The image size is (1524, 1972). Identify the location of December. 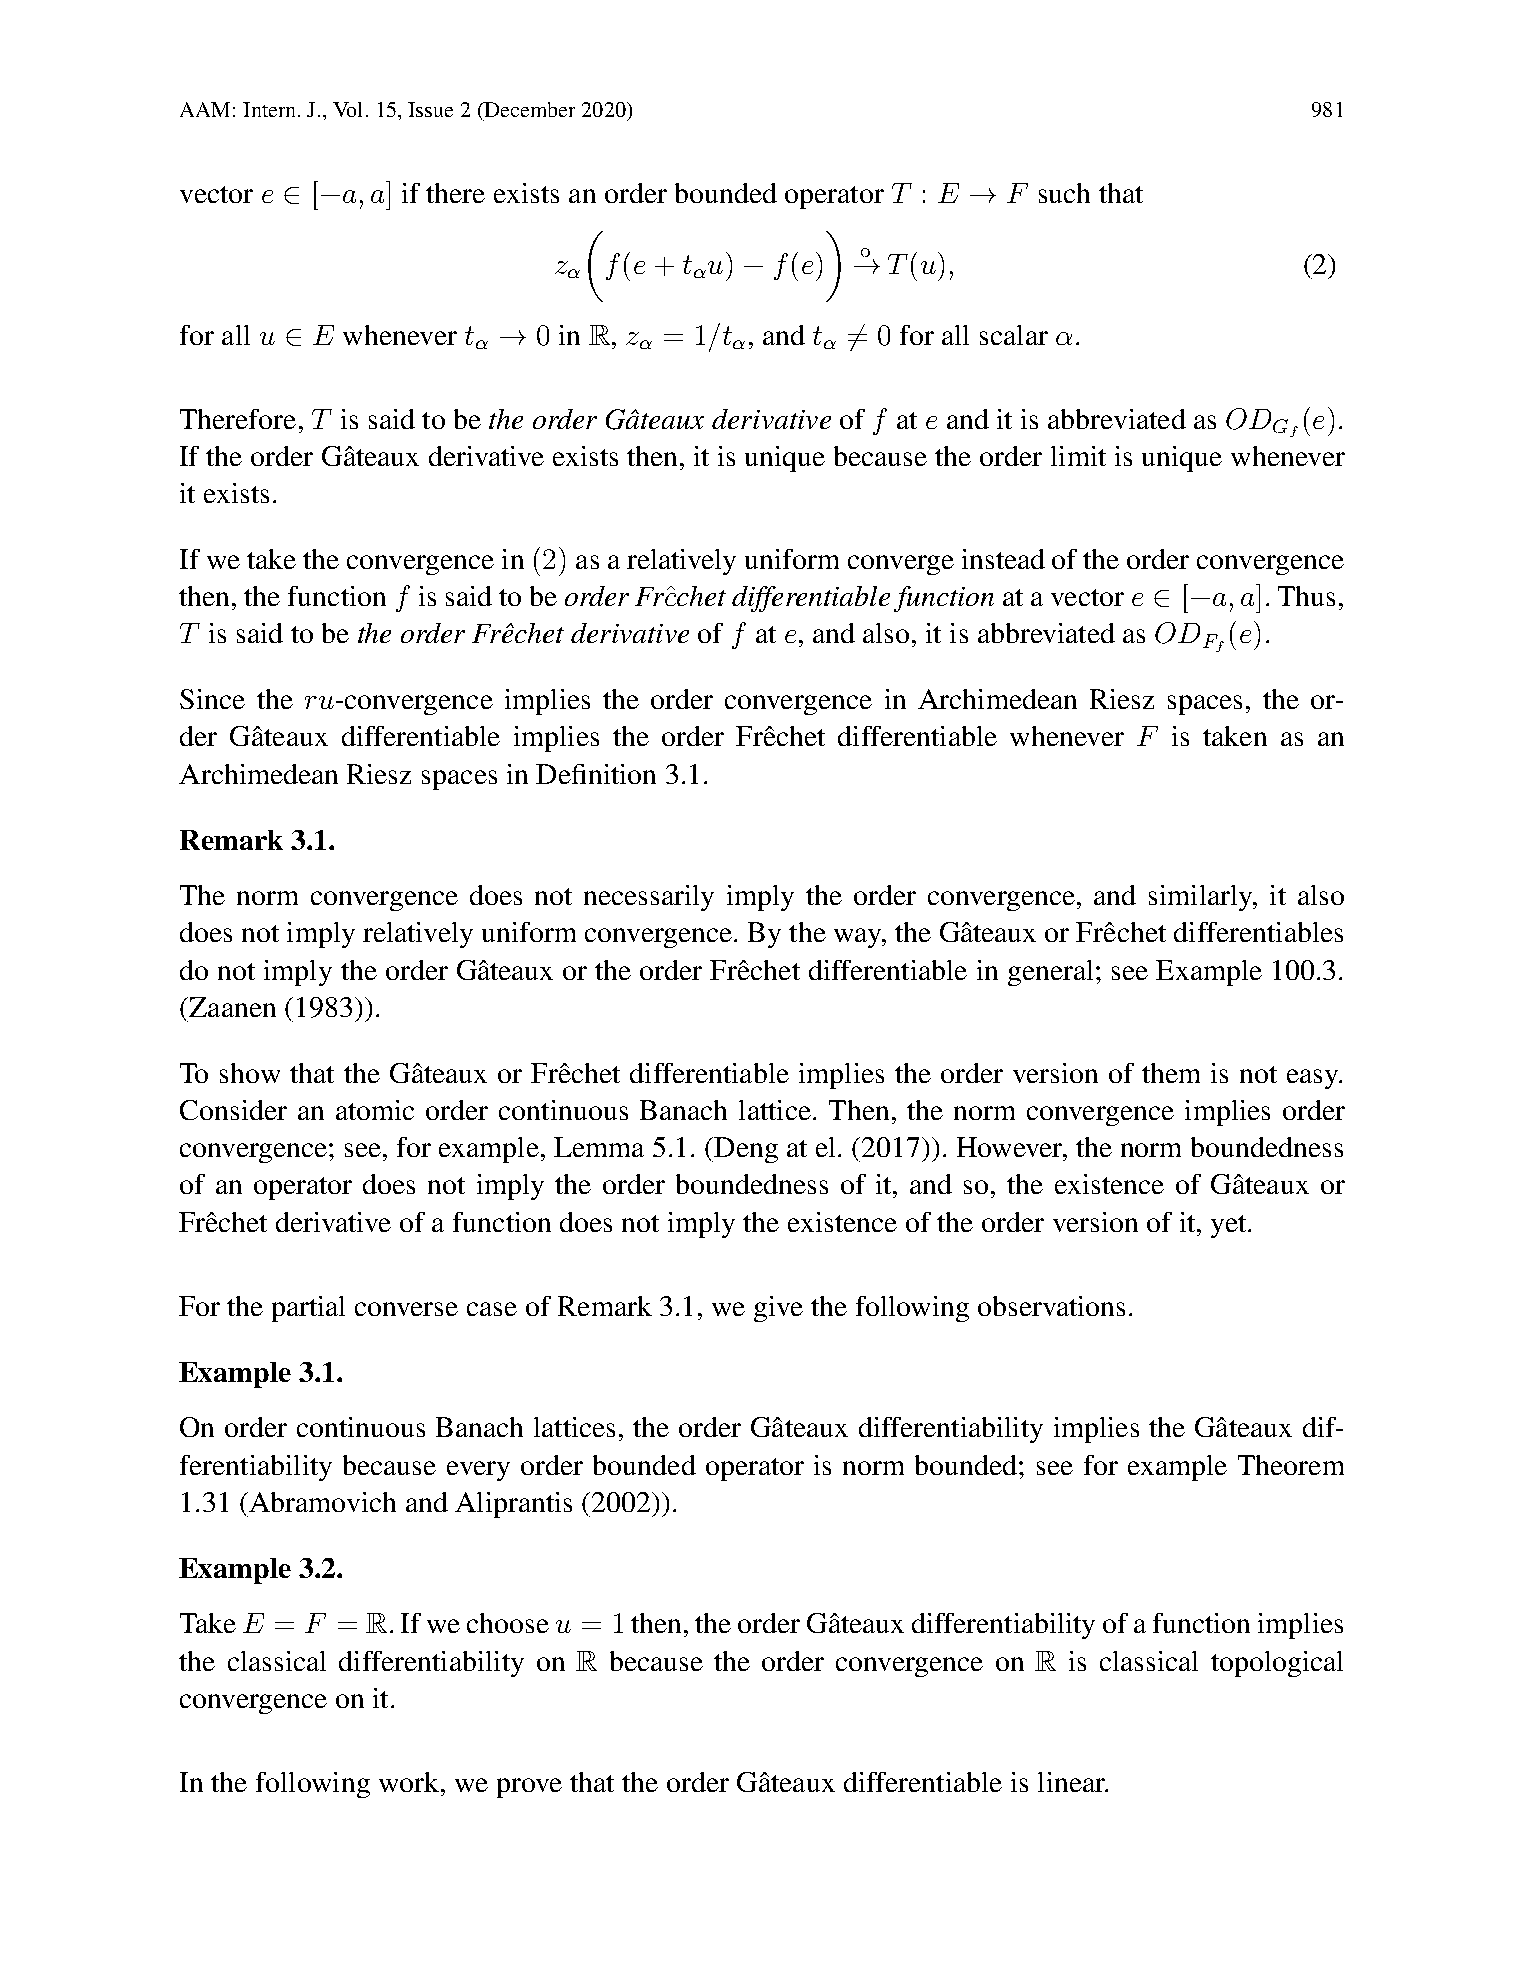
(528, 109).
